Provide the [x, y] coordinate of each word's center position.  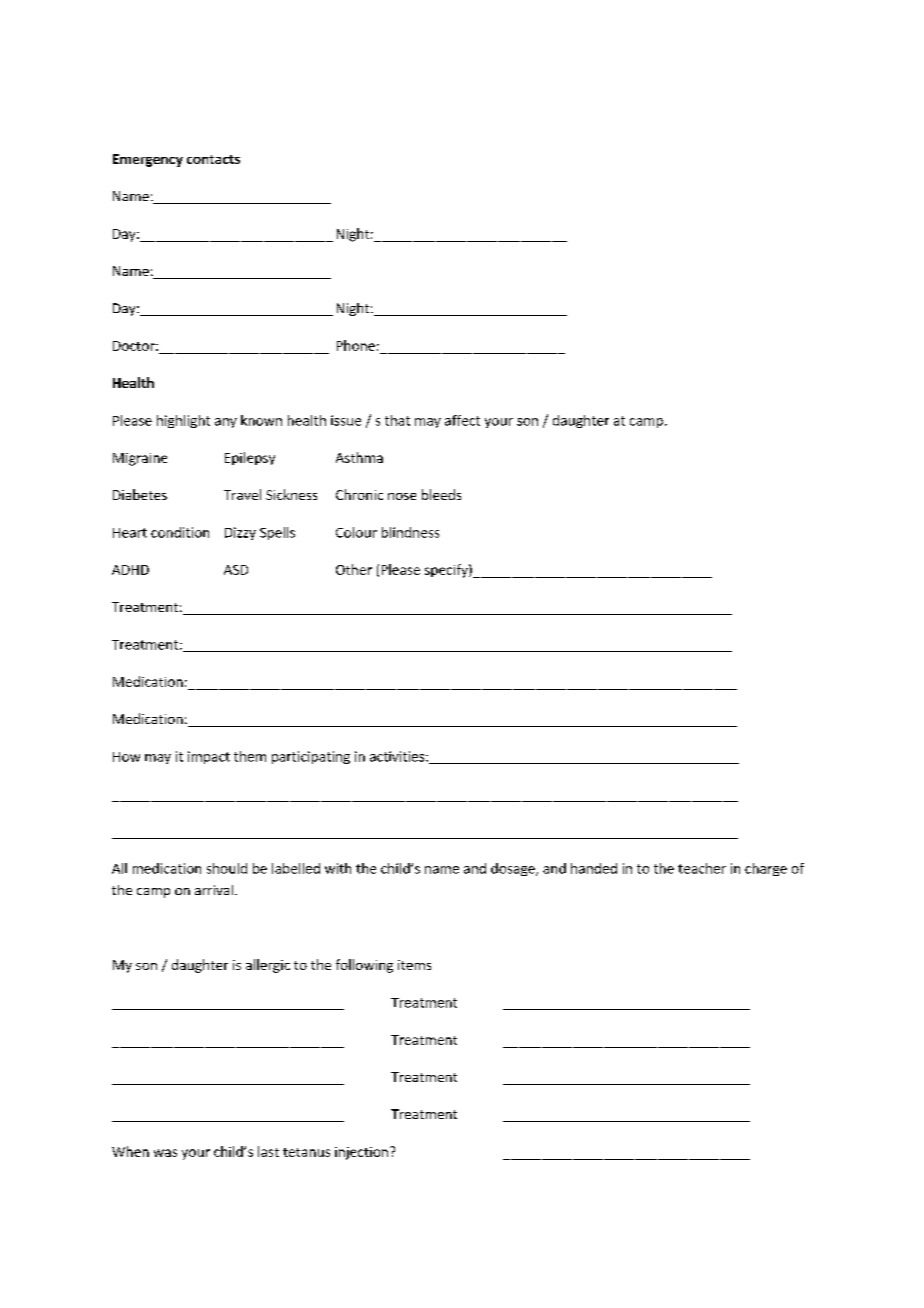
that [397, 420]
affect [462, 420]
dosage [514, 869]
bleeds [441, 494]
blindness [410, 532]
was [165, 1153]
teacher [702, 868]
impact [209, 757]
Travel [242, 494]
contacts [213, 159]
